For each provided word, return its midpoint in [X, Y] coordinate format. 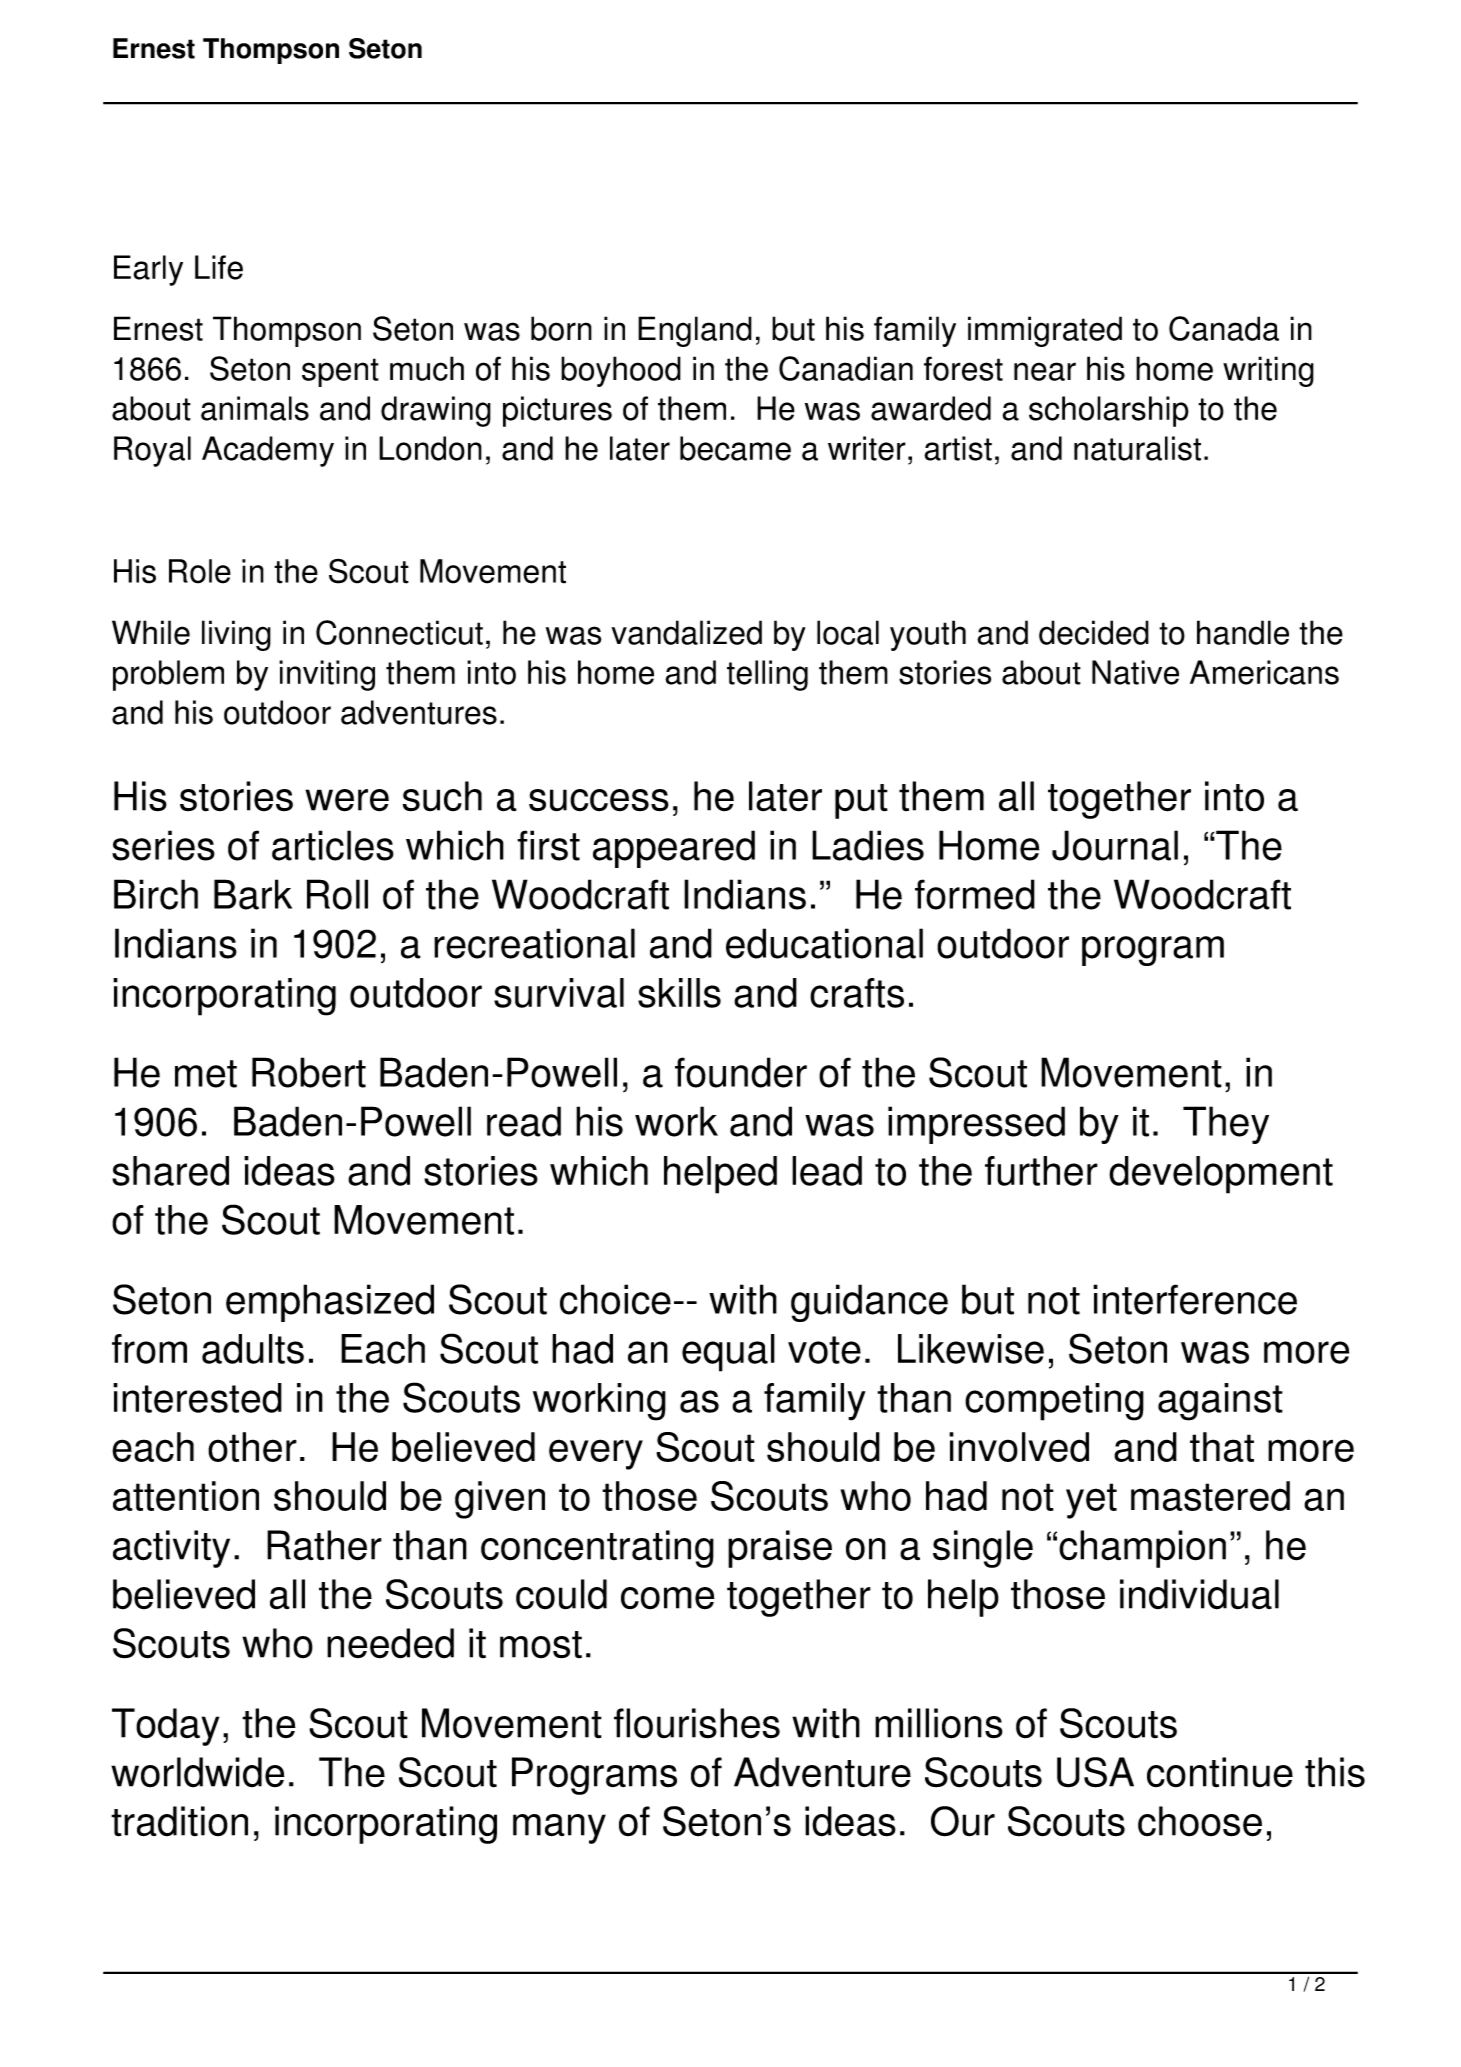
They [1226, 1125]
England [695, 331]
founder [741, 1072]
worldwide [198, 1772]
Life [219, 267]
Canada [1224, 328]
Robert [309, 1072]
